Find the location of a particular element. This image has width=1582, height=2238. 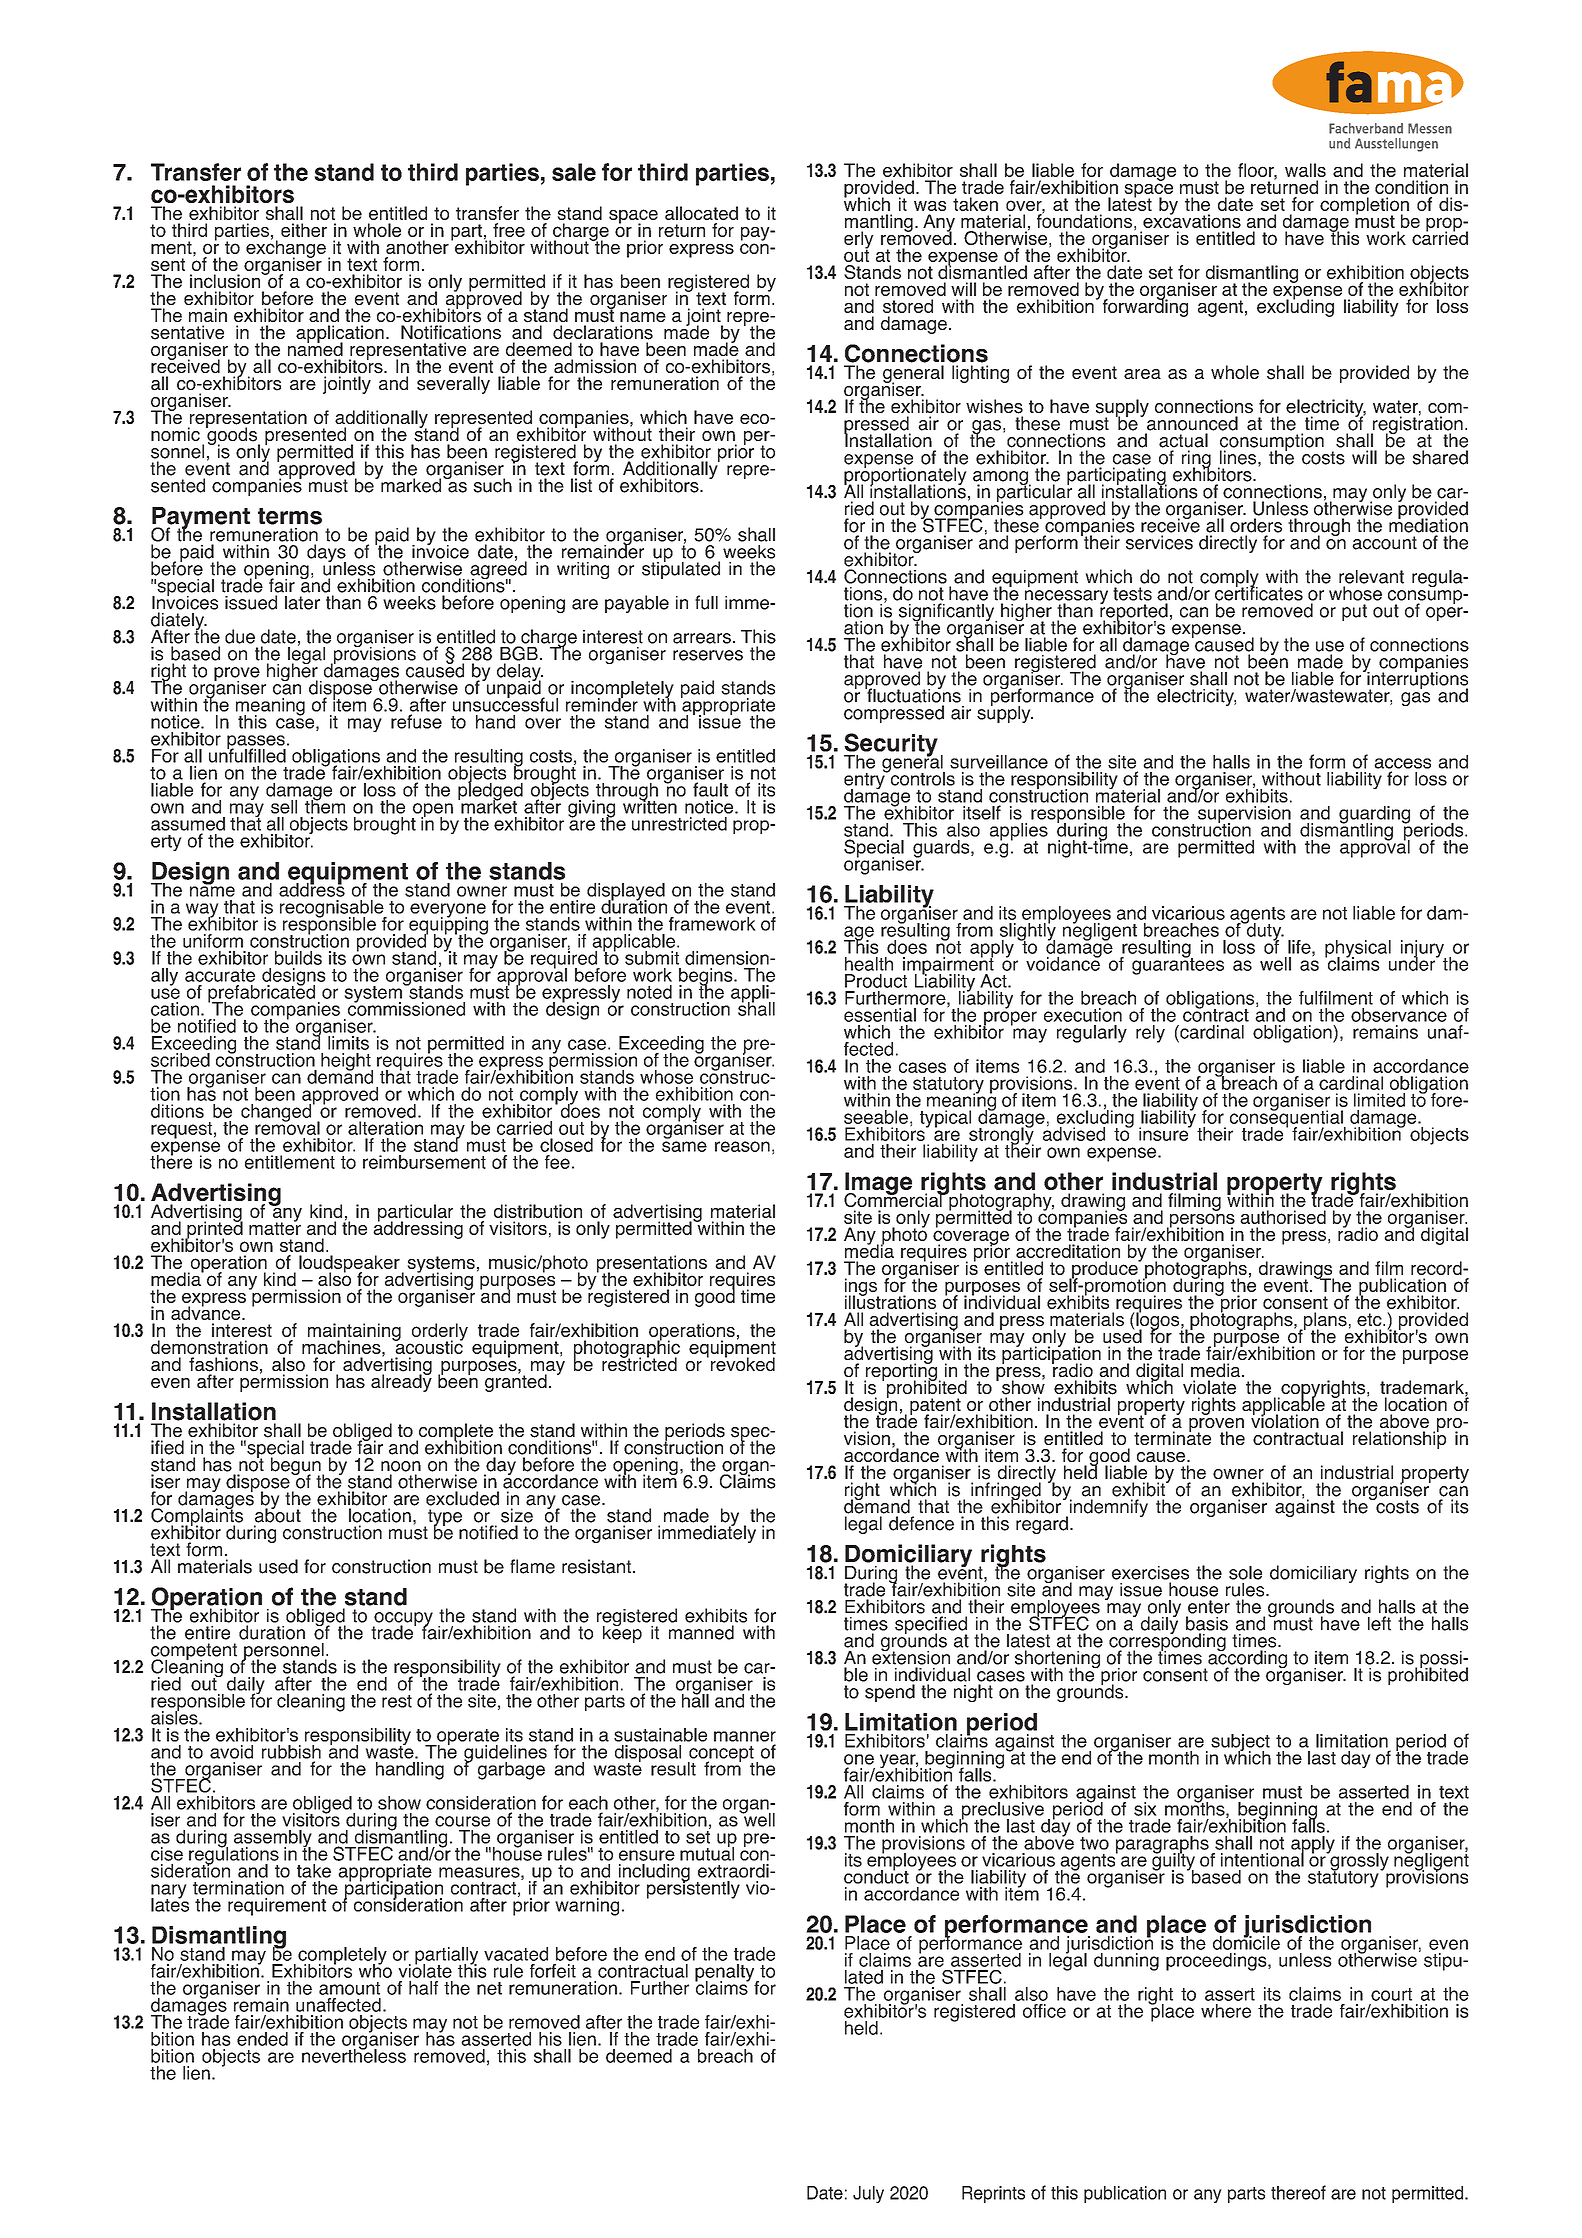

walls is located at coordinates (1305, 170).
